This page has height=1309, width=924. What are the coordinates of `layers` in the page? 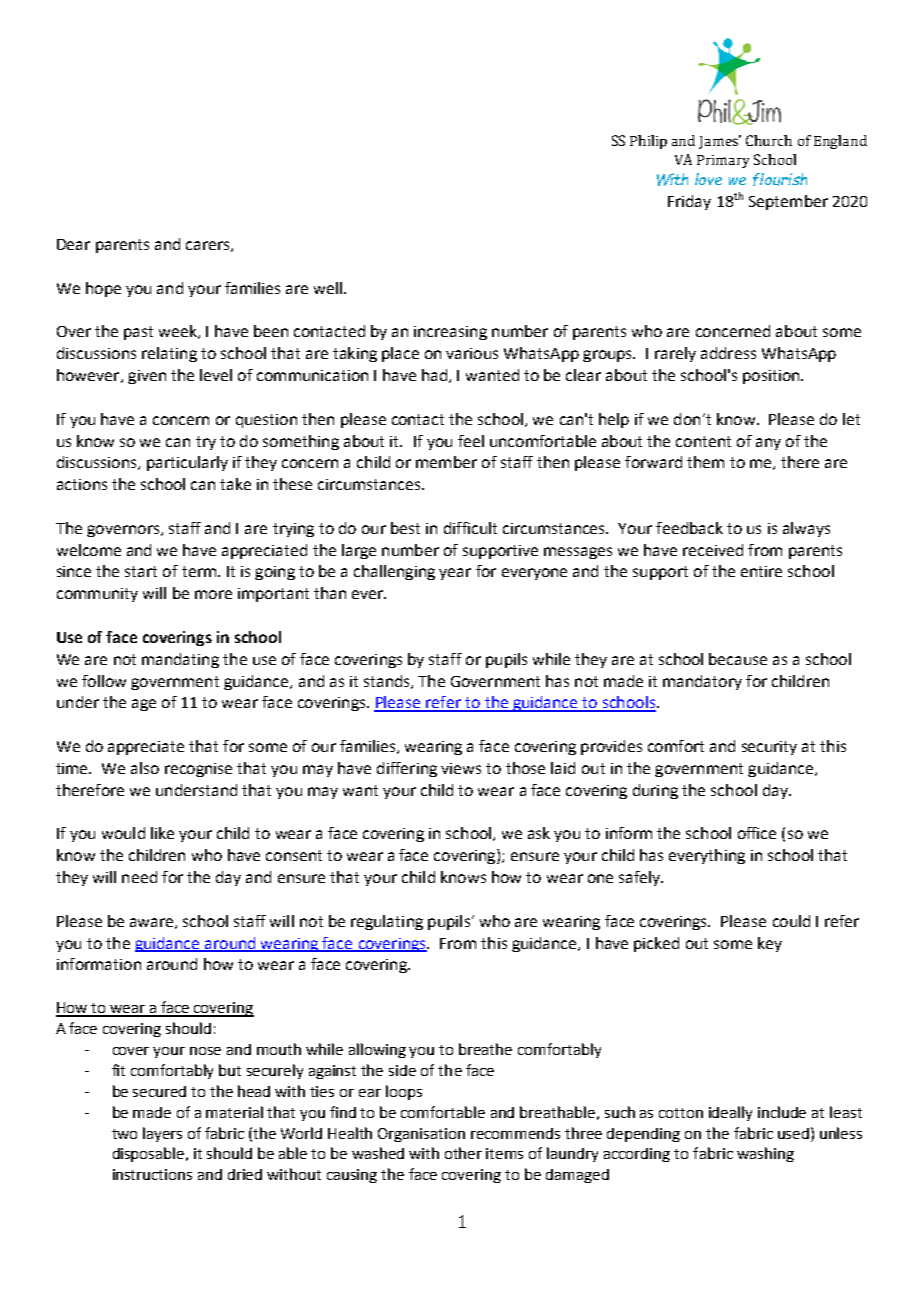 It's located at (162, 1134).
